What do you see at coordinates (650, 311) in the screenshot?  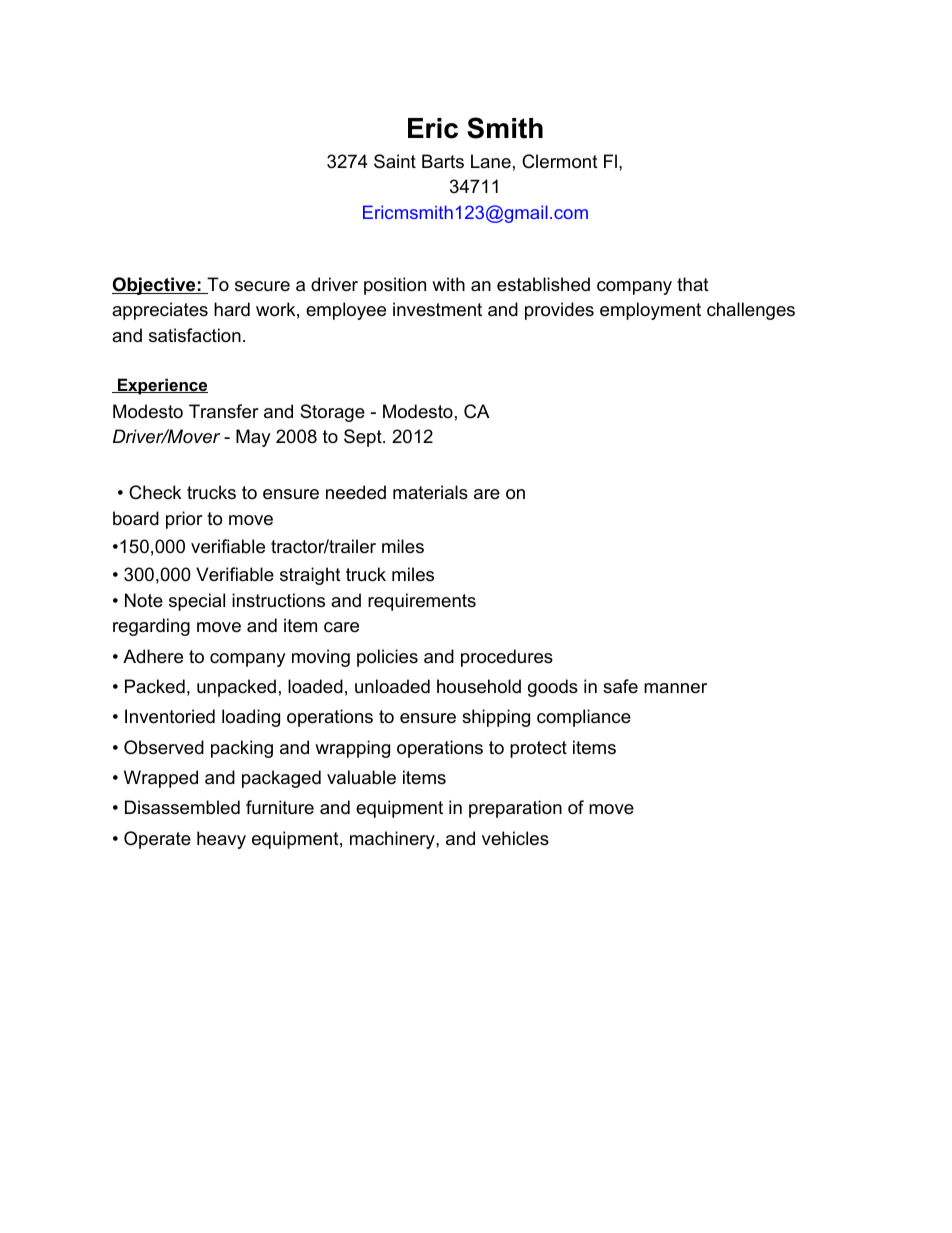 I see `employment` at bounding box center [650, 311].
